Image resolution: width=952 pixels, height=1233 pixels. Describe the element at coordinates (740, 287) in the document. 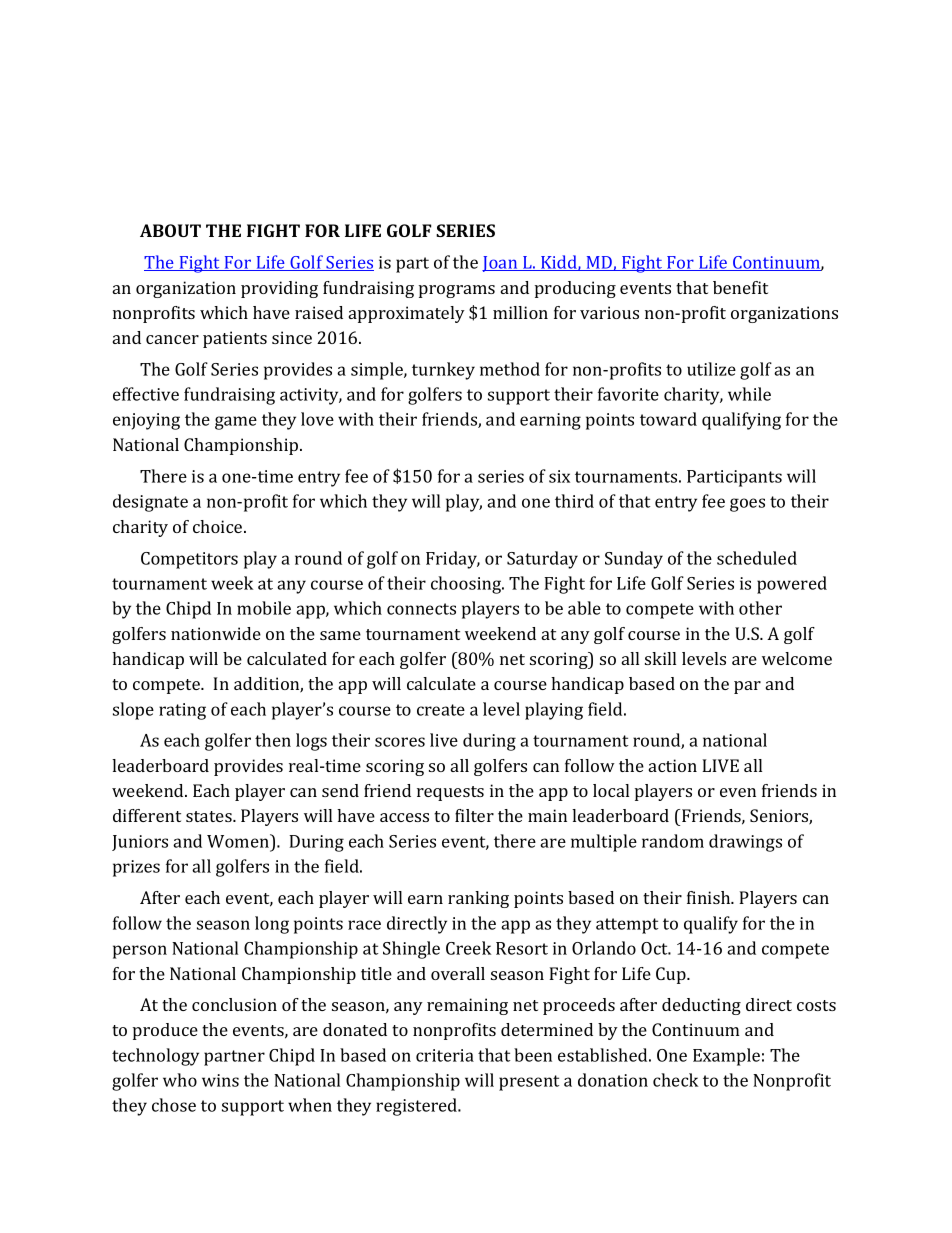

I see `benefit` at that location.
